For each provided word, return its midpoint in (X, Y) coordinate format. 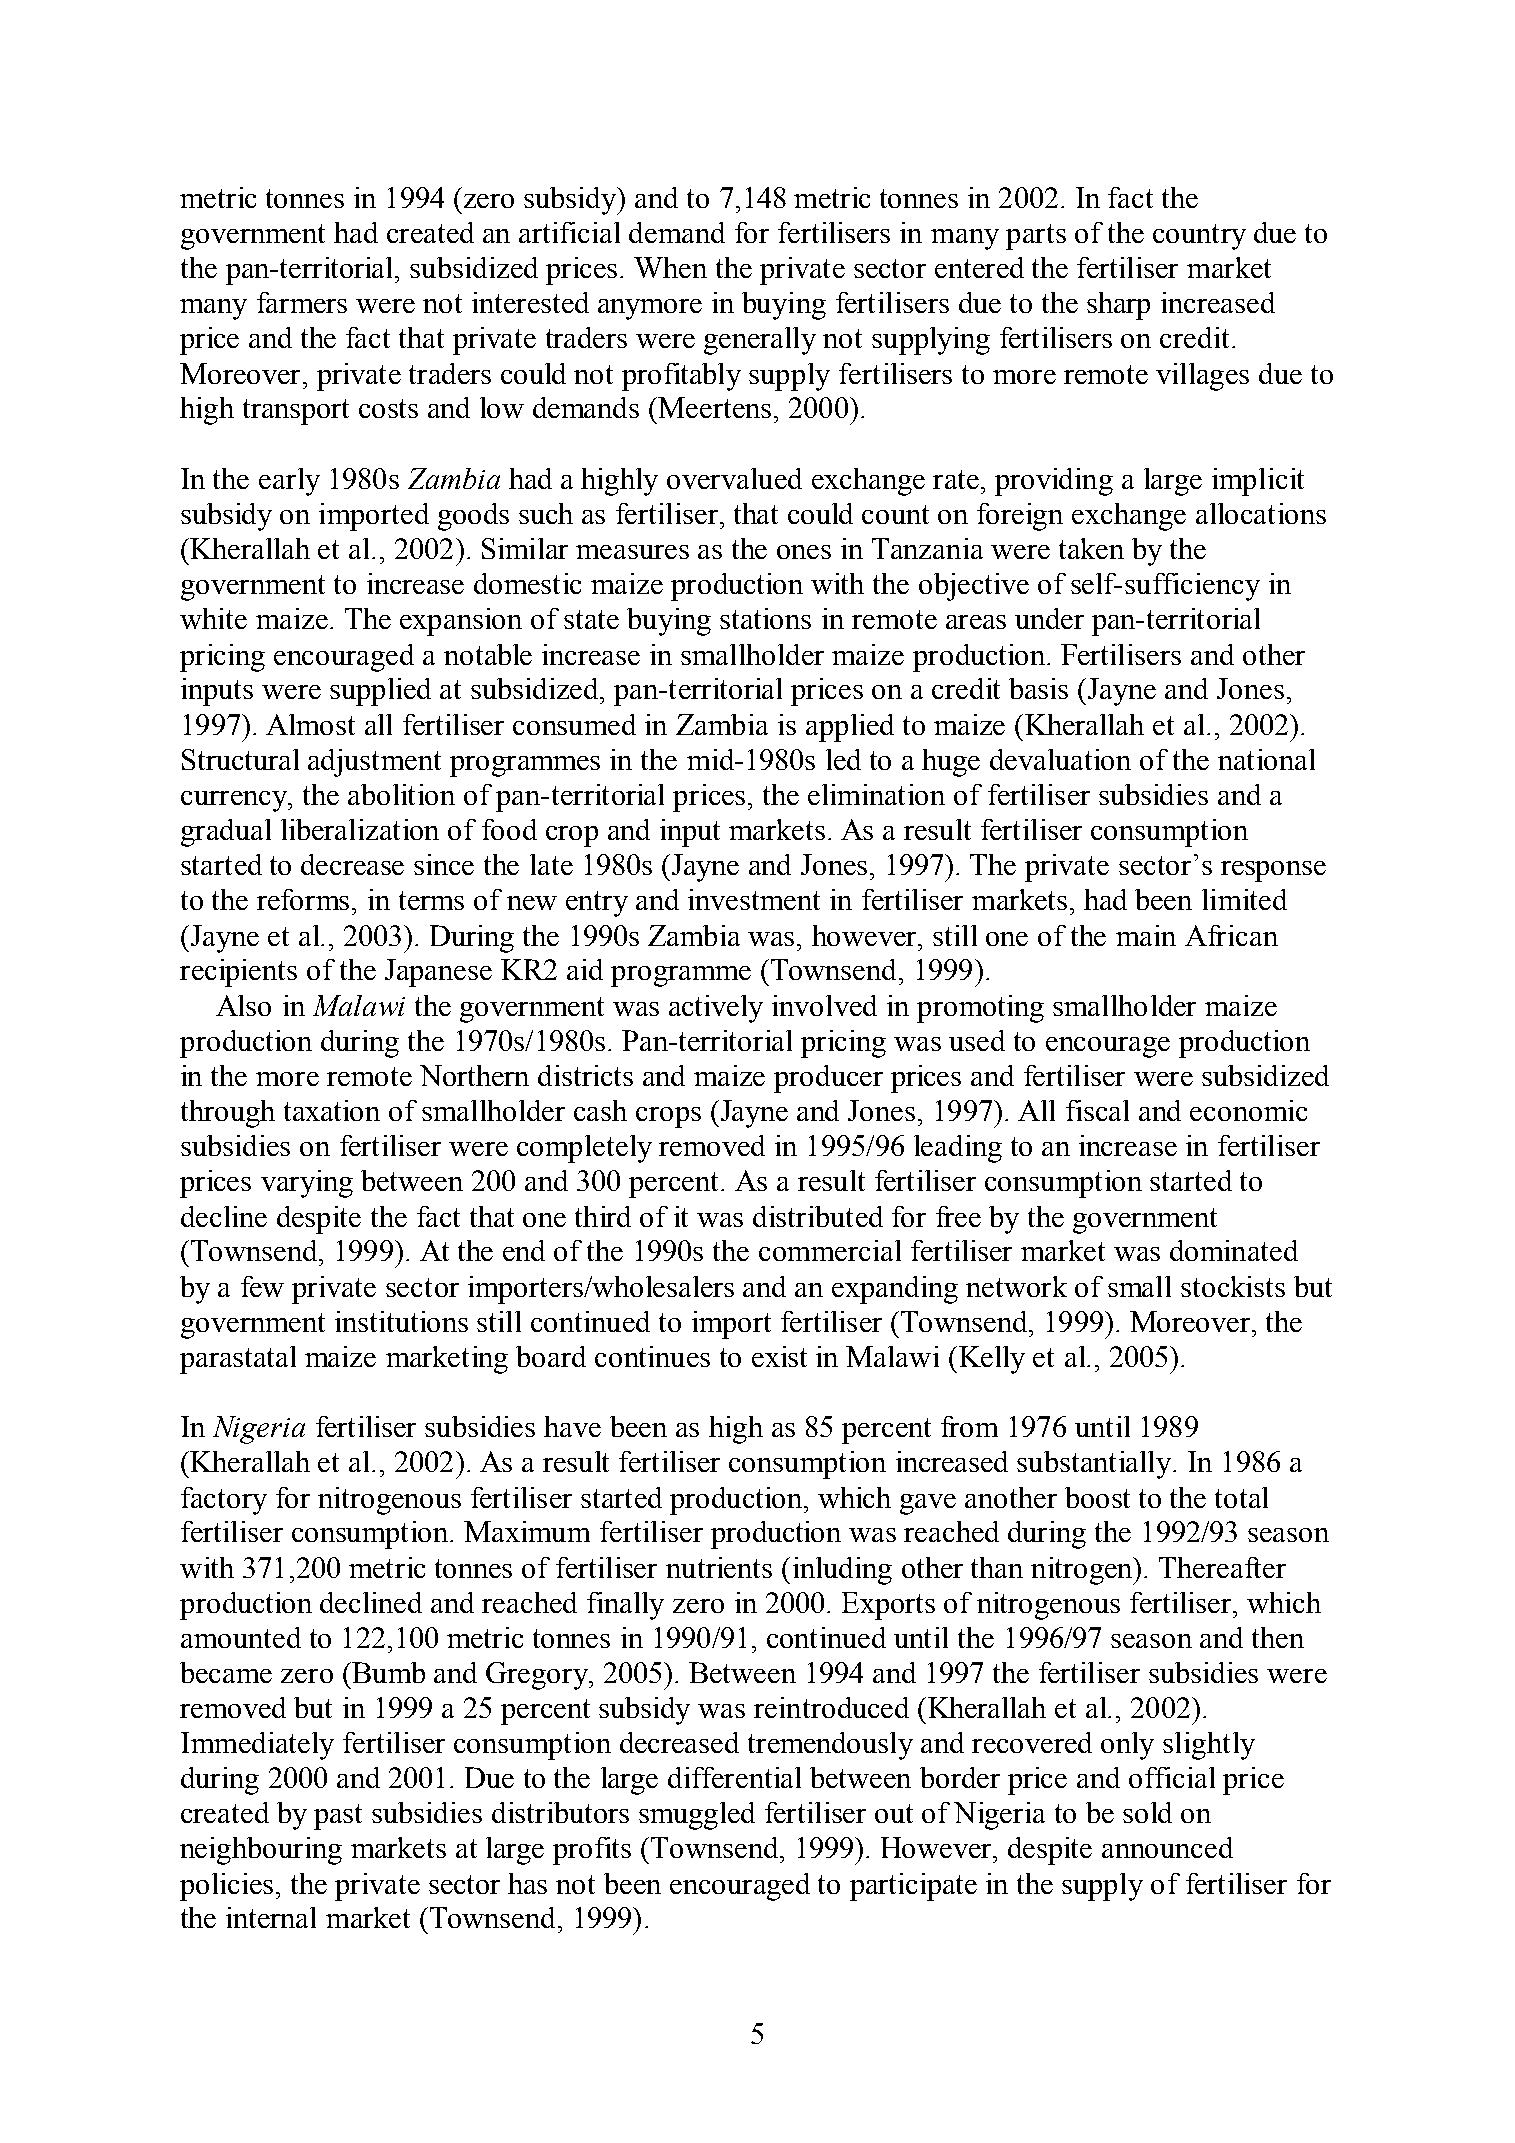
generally (760, 341)
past (338, 1817)
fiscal (1097, 1110)
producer (828, 1079)
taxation (332, 1110)
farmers (302, 302)
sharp (1118, 306)
